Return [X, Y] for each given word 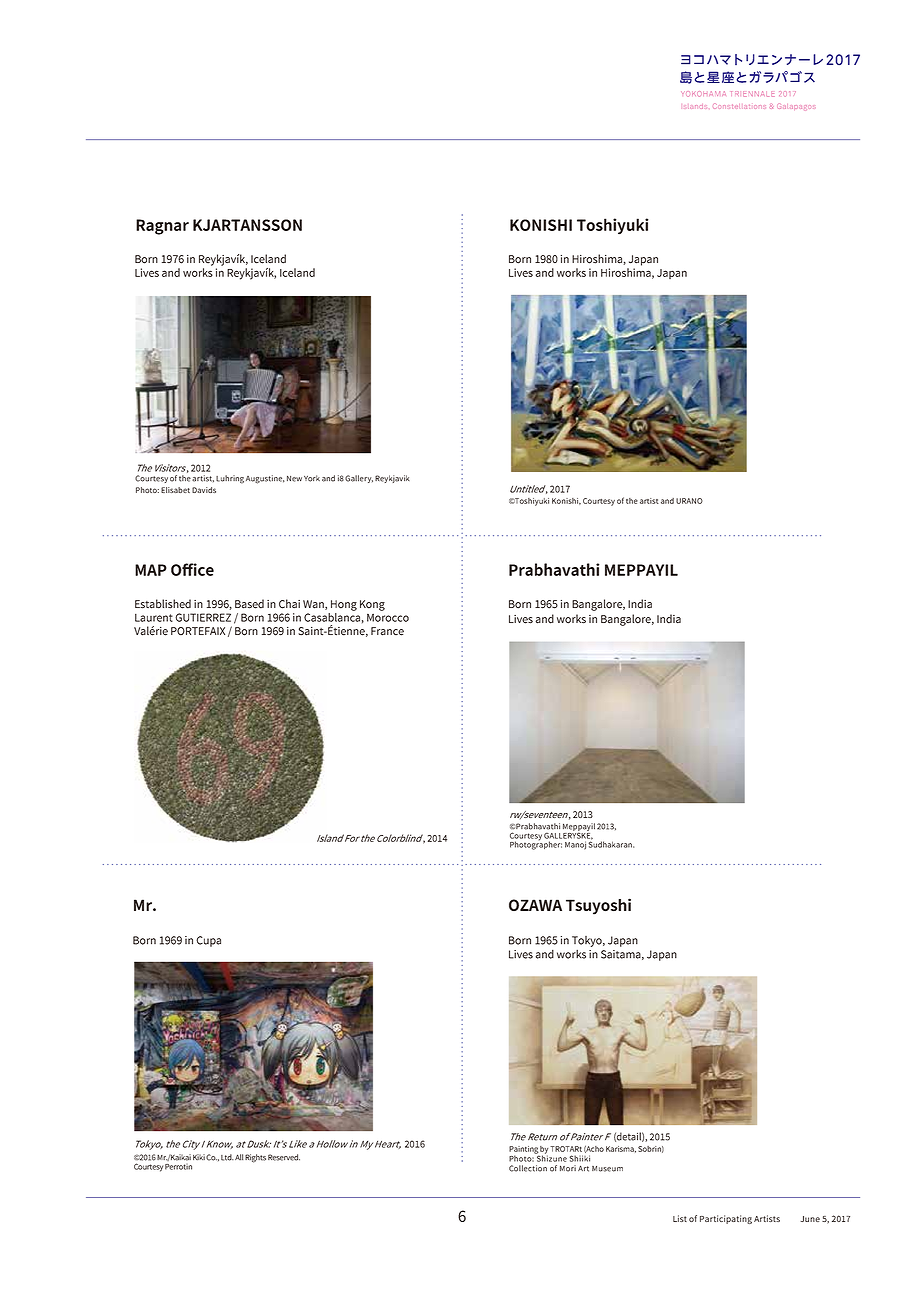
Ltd [227, 1157]
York [312, 478]
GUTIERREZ [203, 617]
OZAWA [535, 905]
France [387, 631]
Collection [528, 1168]
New [294, 479]
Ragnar [162, 227]
